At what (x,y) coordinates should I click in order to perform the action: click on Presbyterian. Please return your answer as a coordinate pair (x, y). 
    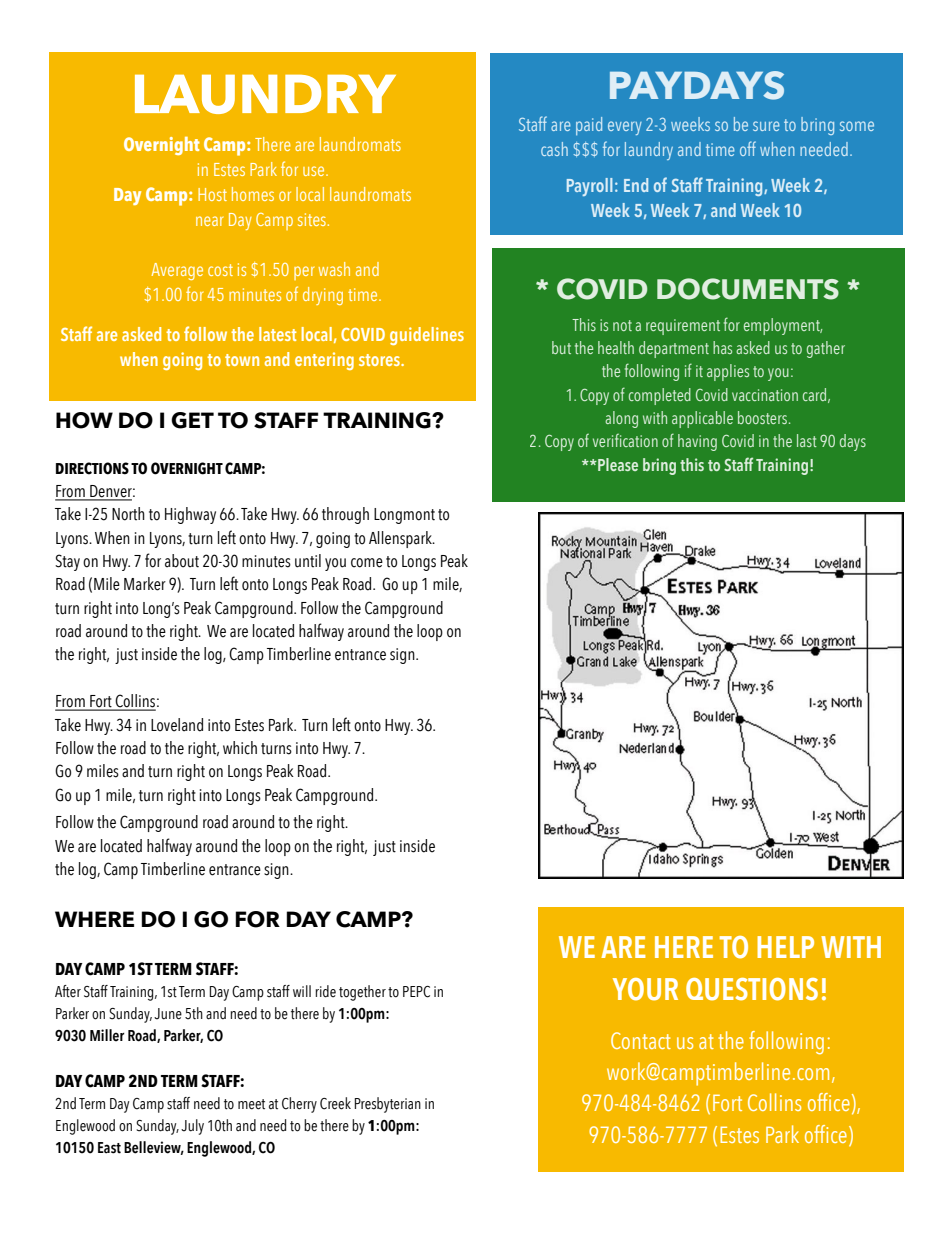
    Looking at the image, I should click on (387, 1105).
